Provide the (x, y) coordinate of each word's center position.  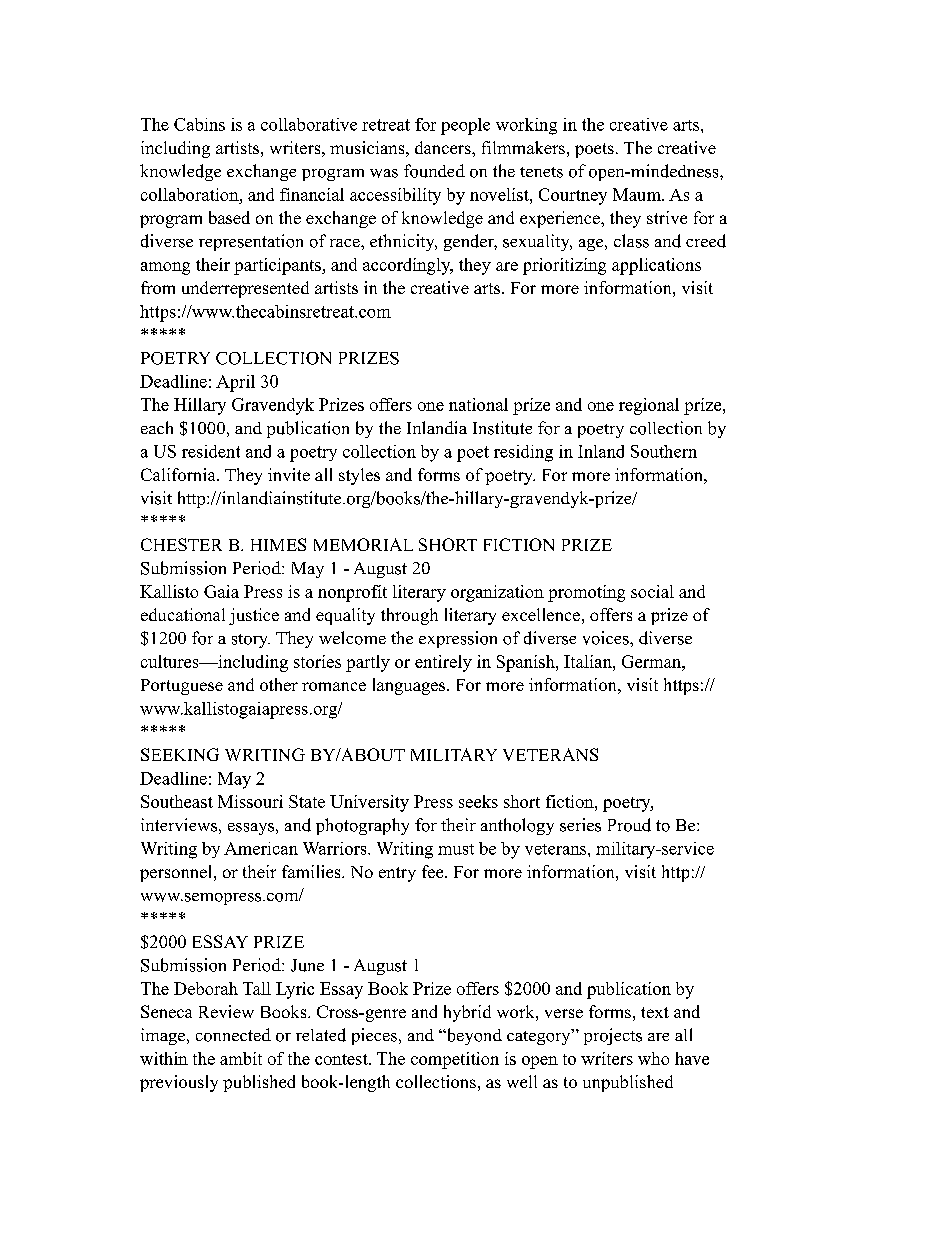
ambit (241, 1058)
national (478, 404)
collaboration (191, 194)
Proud (629, 825)
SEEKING (180, 754)
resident (211, 451)
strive (667, 217)
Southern (664, 451)
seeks (478, 801)
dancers (444, 147)
